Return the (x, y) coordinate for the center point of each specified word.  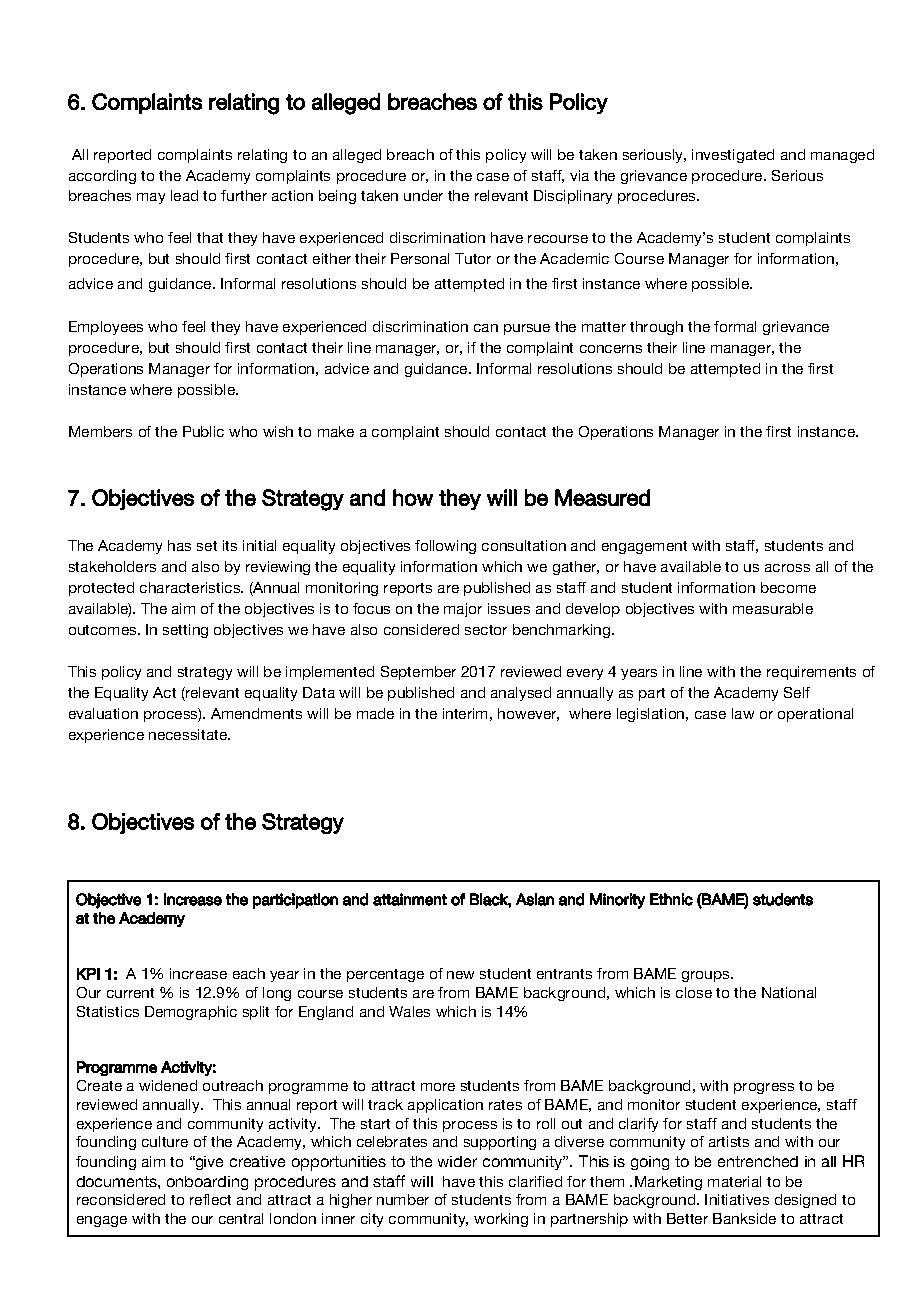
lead (184, 195)
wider (457, 1161)
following (445, 547)
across (787, 568)
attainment (410, 899)
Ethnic (671, 899)
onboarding (207, 1183)
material (734, 1181)
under (423, 195)
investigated (733, 156)
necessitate (189, 734)
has (179, 545)
